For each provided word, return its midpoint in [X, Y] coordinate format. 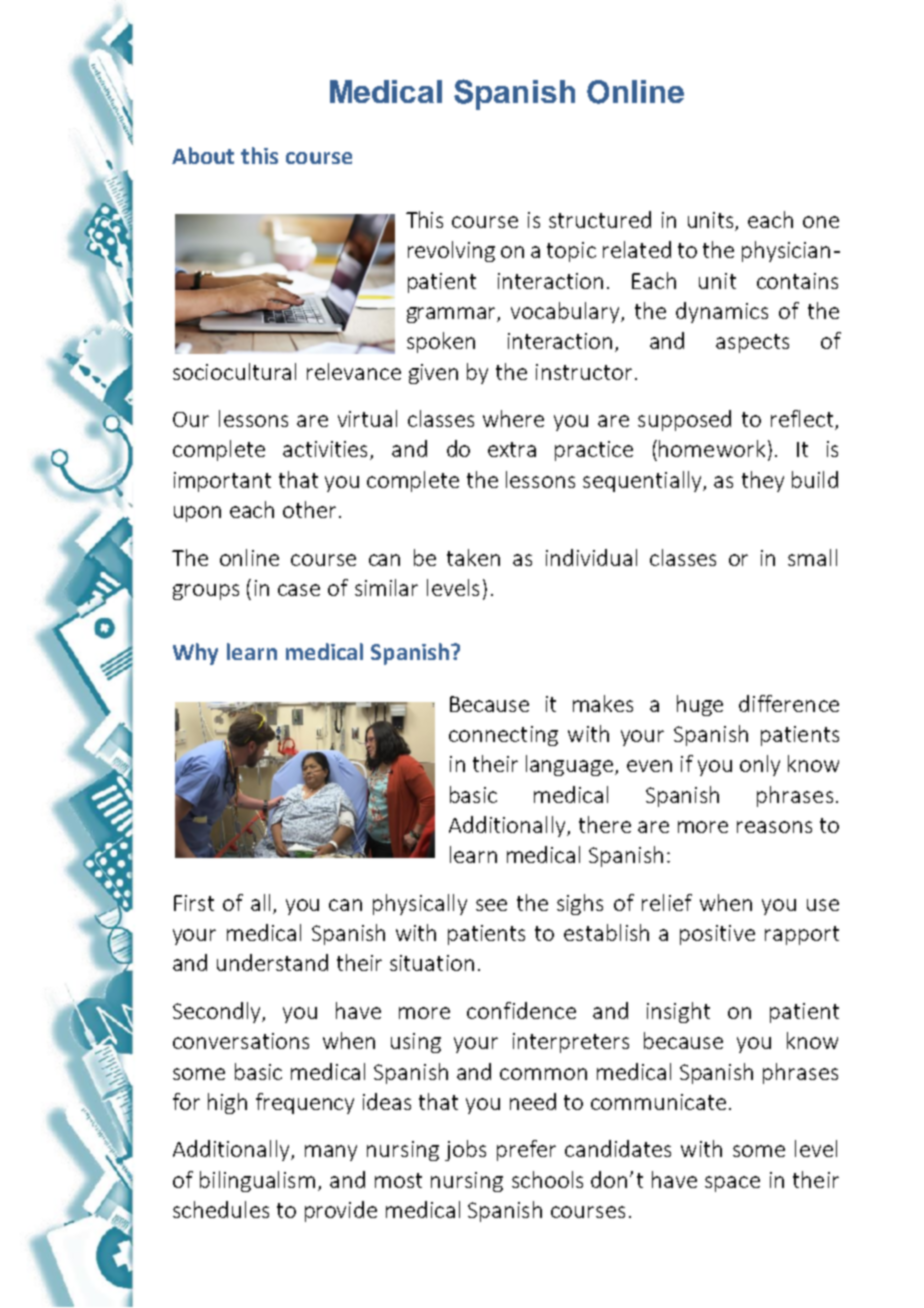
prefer [526, 1150]
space [732, 1184]
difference [789, 703]
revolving [451, 251]
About [203, 155]
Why [195, 654]
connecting [503, 736]
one [821, 222]
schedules [221, 1209]
